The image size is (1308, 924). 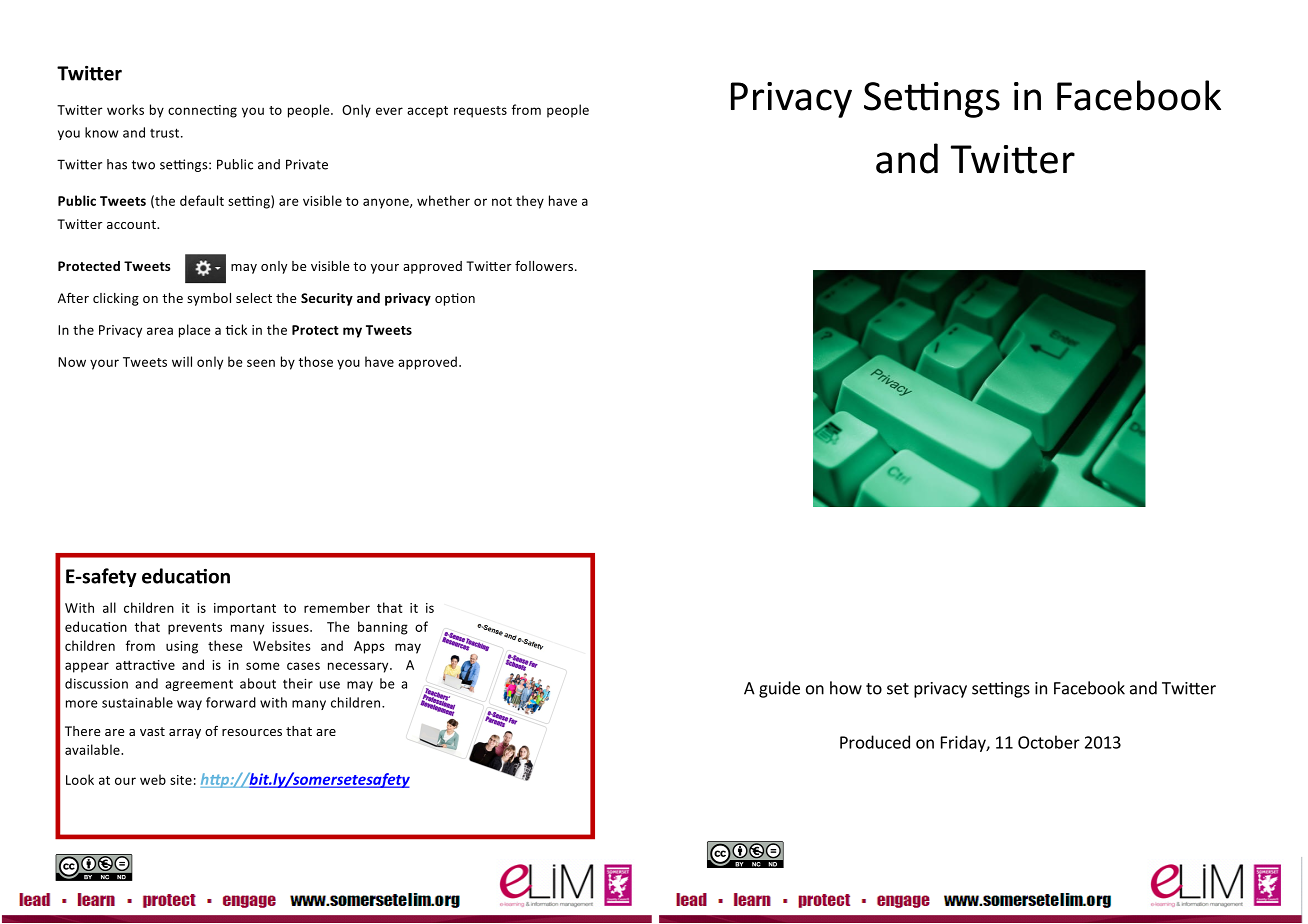 What do you see at coordinates (846, 688) in the screenshot?
I see `how` at bounding box center [846, 688].
